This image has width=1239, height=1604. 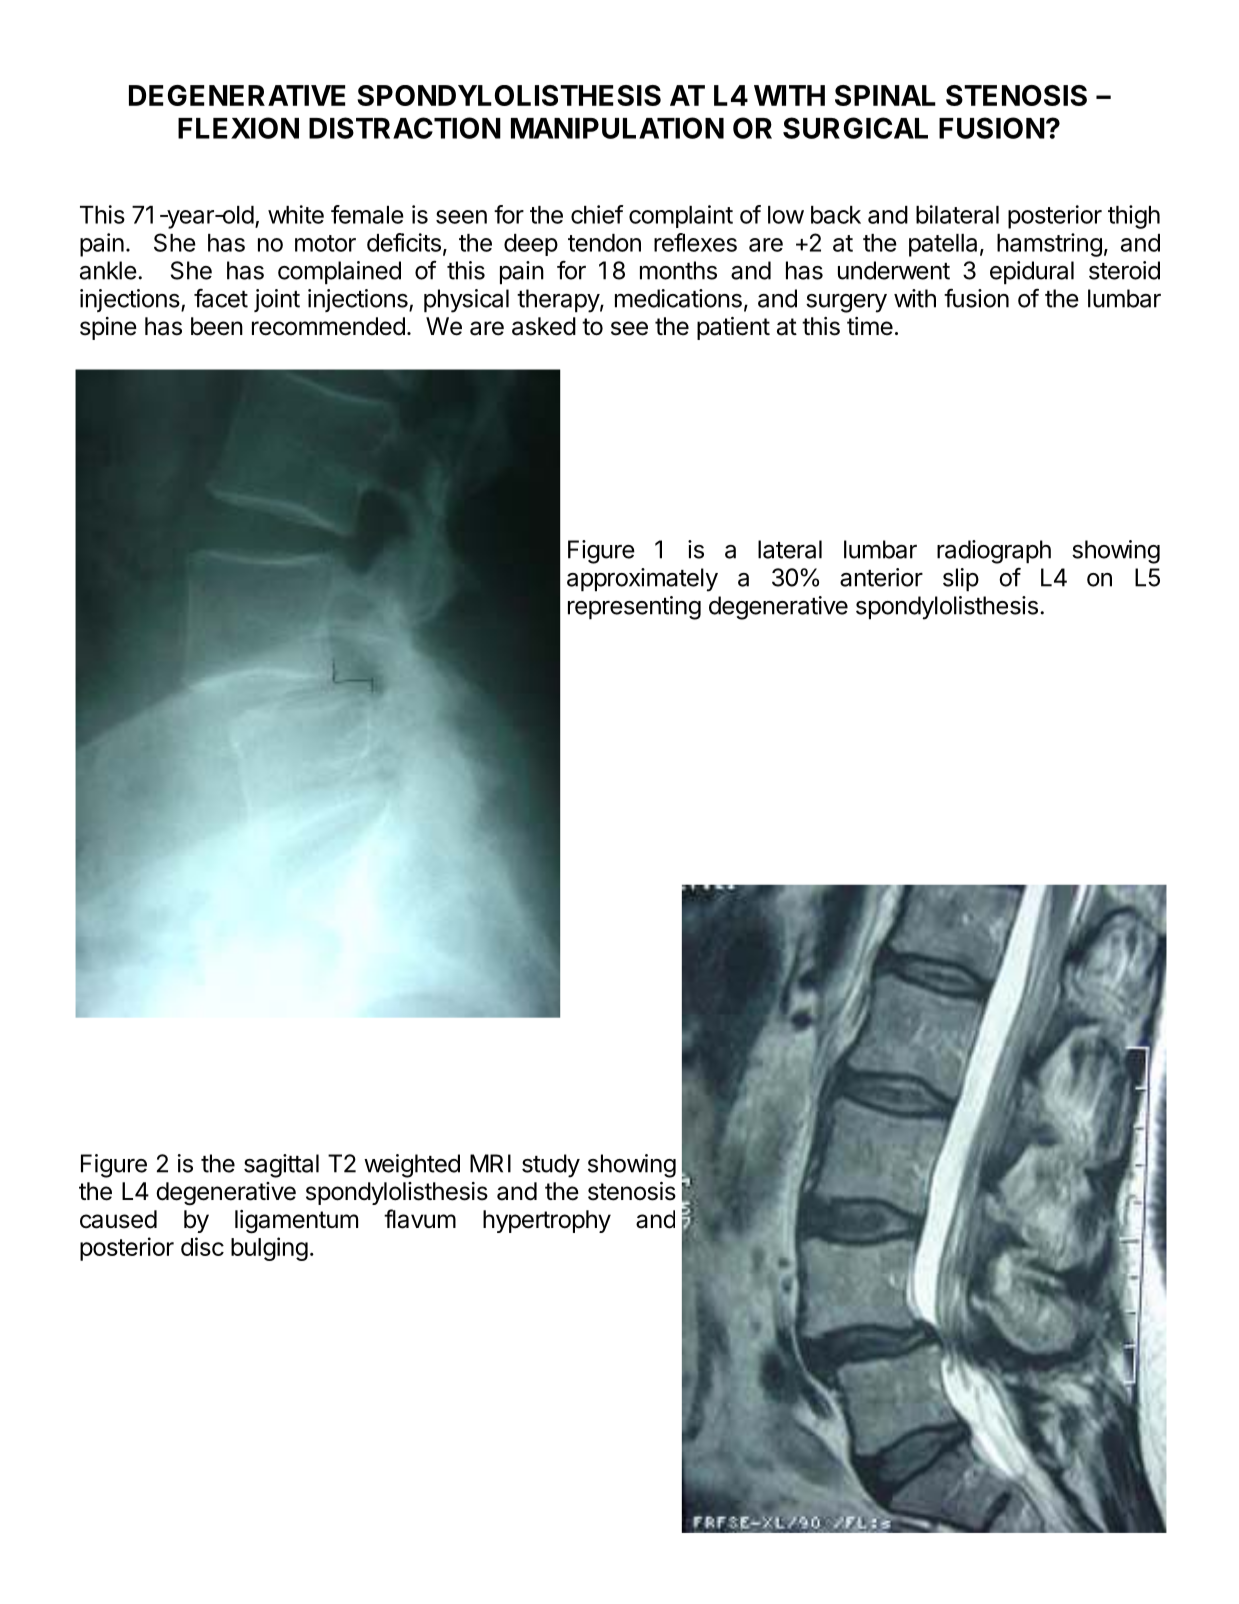 What do you see at coordinates (617, 128) in the image?
I see `MANIPULATION` at bounding box center [617, 128].
